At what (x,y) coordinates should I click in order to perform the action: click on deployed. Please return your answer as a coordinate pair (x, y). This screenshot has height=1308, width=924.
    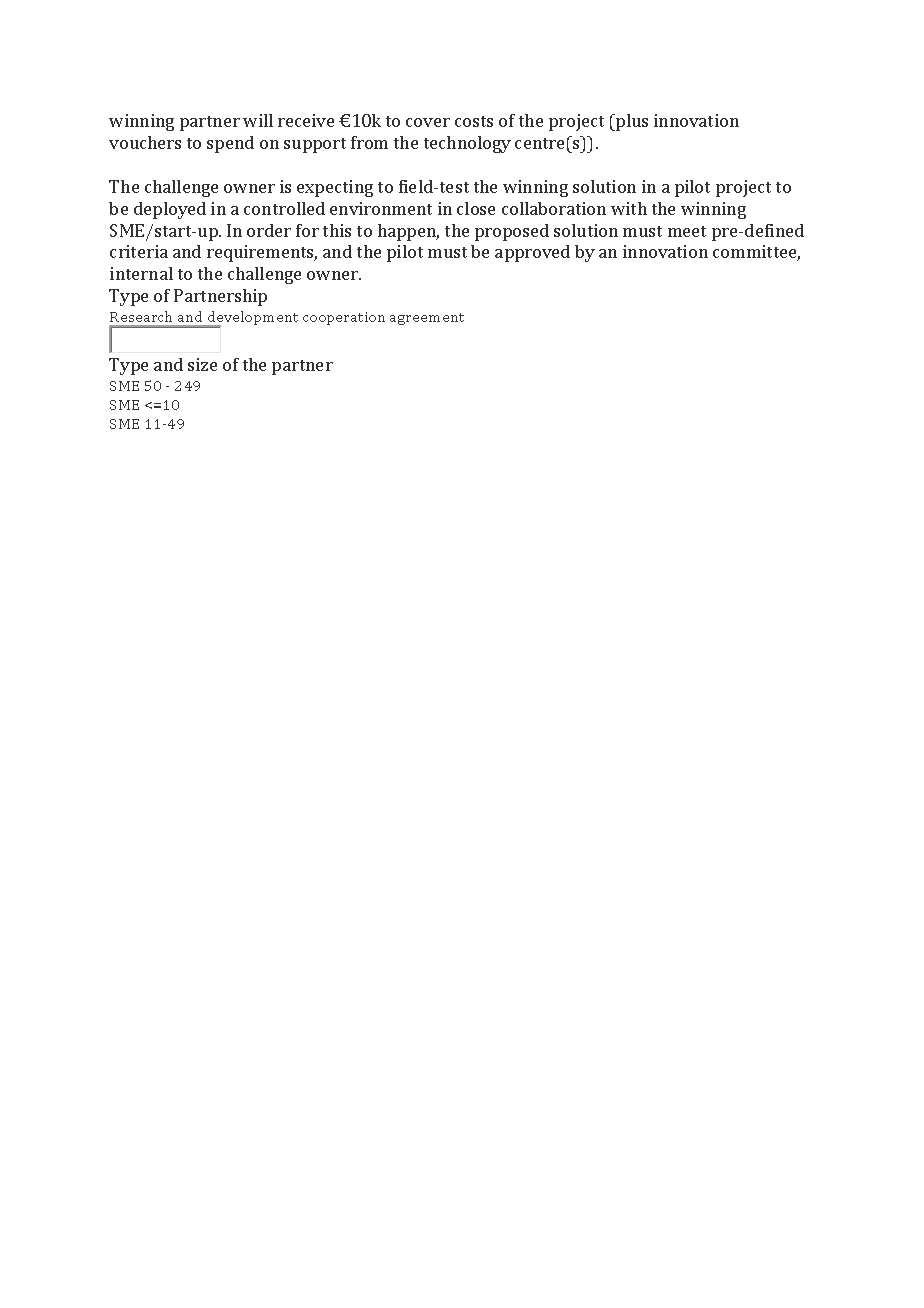
    Looking at the image, I should click on (170, 210).
